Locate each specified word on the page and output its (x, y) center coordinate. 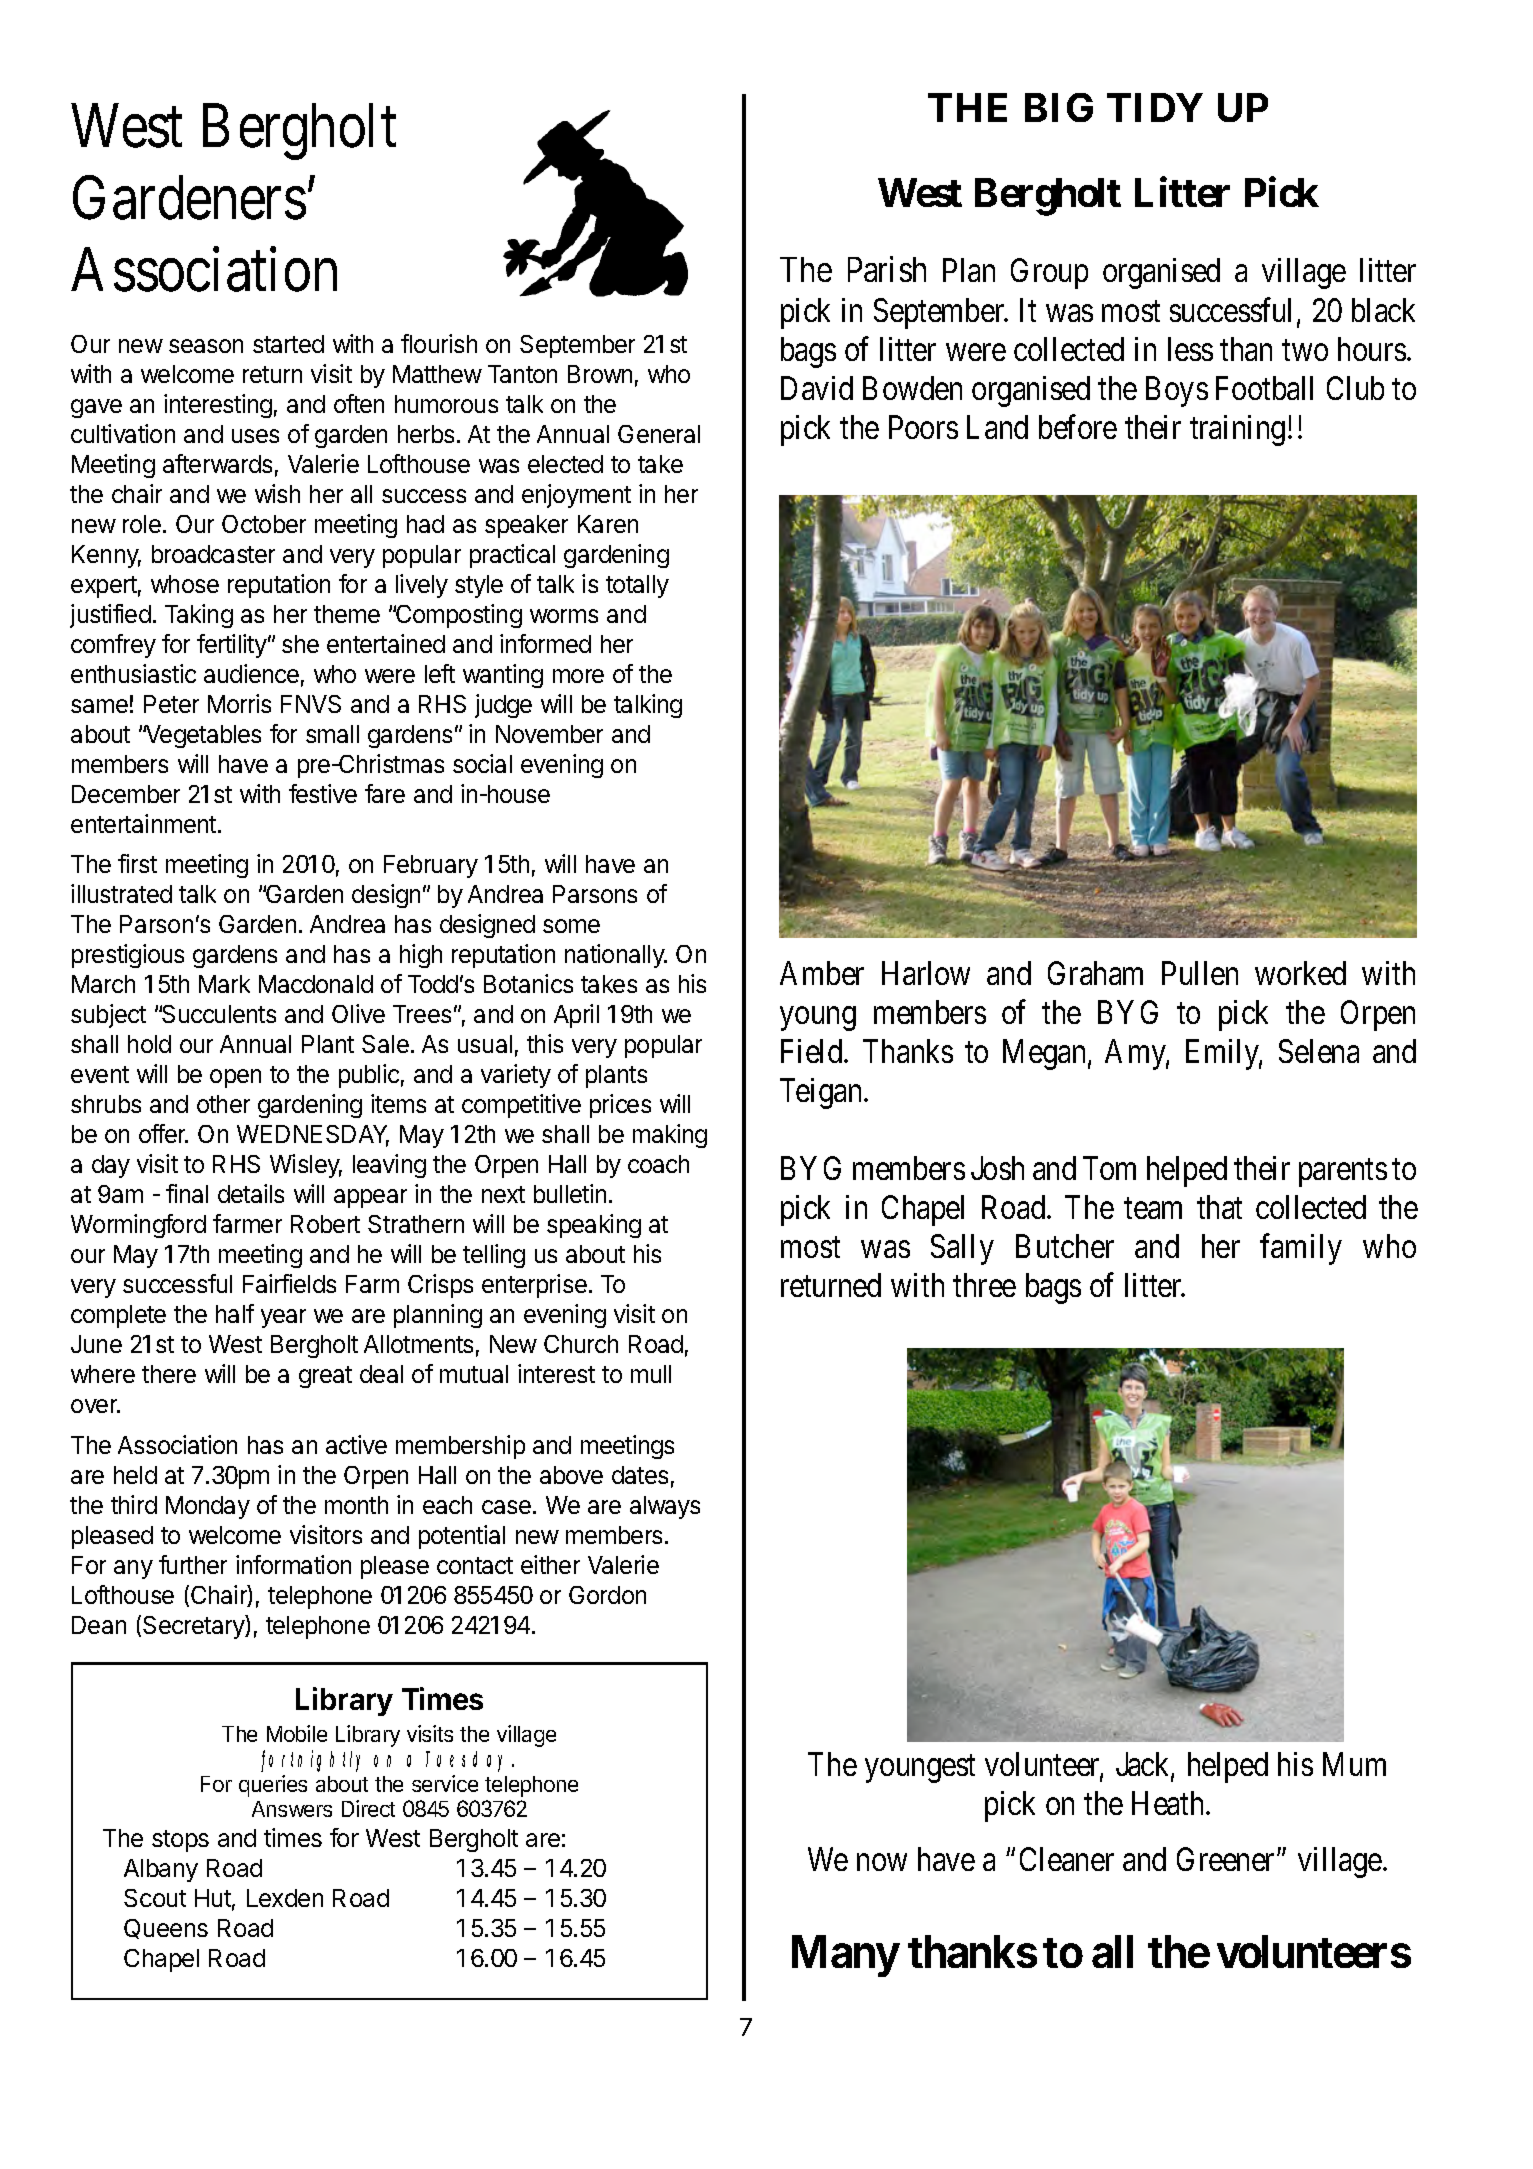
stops (180, 1841)
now (882, 1862)
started (288, 344)
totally (637, 586)
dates (640, 1475)
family (1301, 1249)
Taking (199, 616)
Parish (887, 269)
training (1237, 430)
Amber (822, 973)
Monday (208, 1507)
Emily (1224, 1054)
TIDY (1155, 107)
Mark (224, 984)
